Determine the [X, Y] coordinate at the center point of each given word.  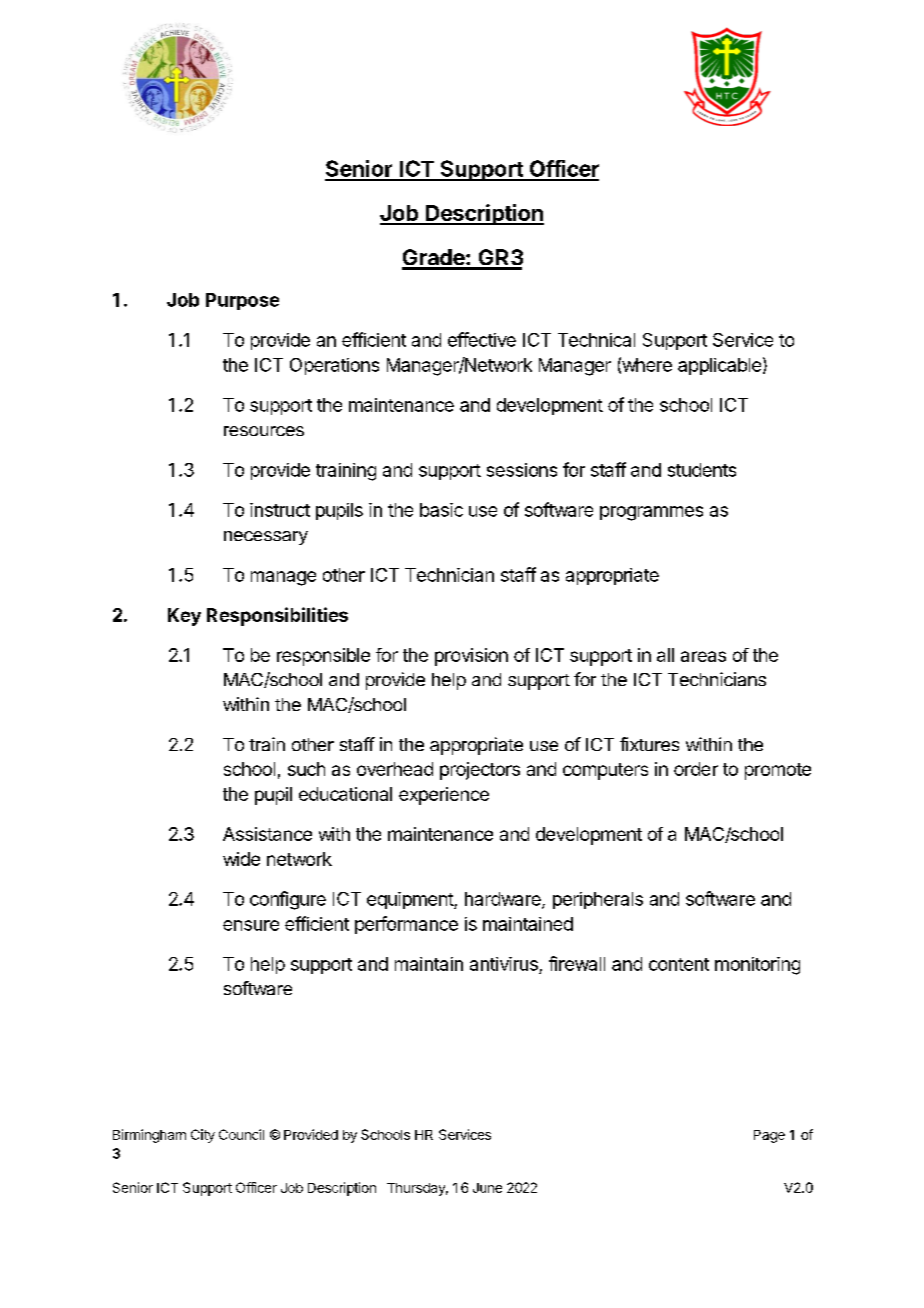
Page [769, 1136]
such [306, 769]
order [696, 769]
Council [241, 1134]
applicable [719, 366]
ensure [251, 925]
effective [482, 339]
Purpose [242, 301]
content [679, 964]
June [487, 1188]
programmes [651, 513]
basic [441, 510]
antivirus [504, 964]
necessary [266, 538]
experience [444, 796]
